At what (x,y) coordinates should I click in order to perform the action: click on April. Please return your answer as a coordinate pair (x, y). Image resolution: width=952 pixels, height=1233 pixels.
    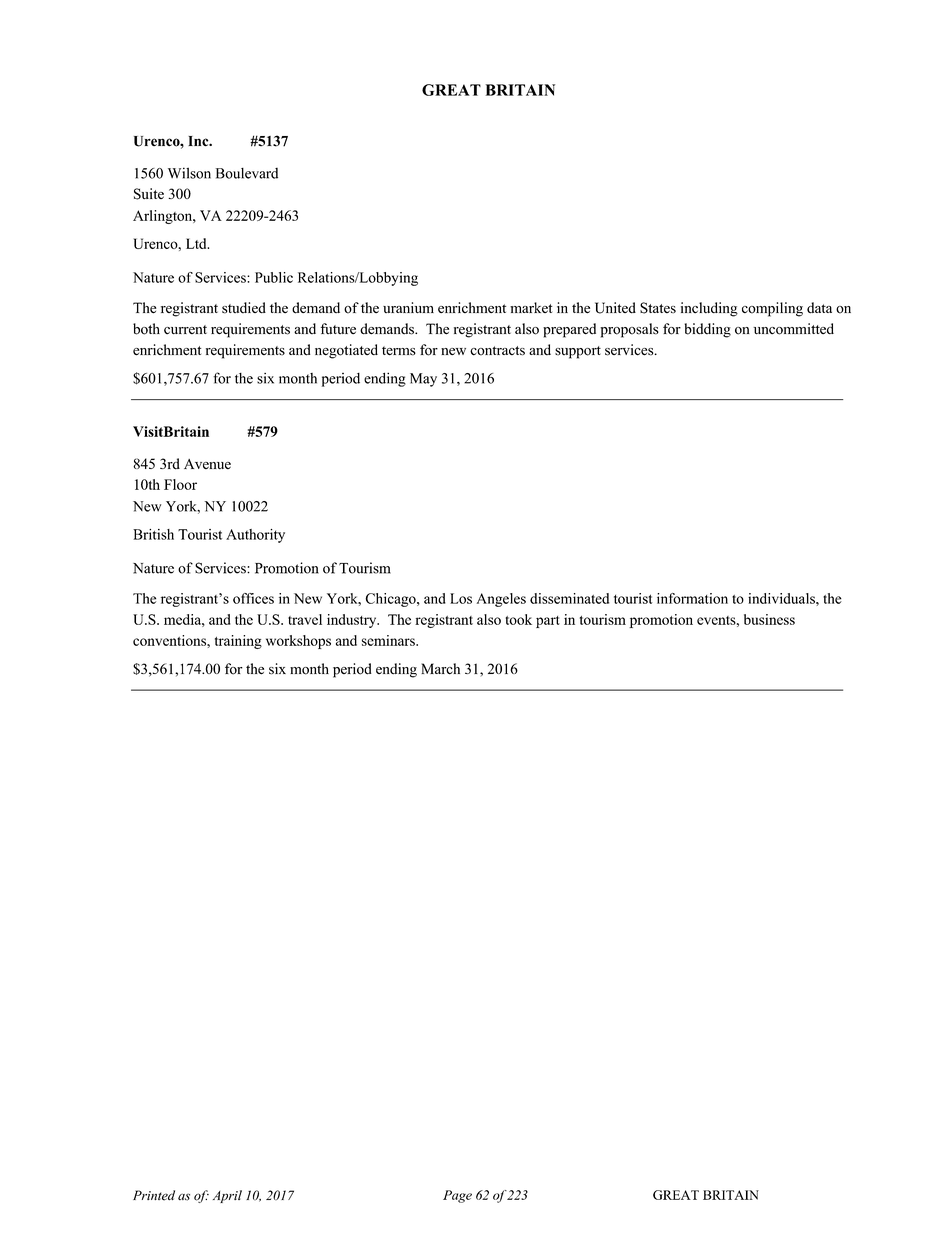
    Looking at the image, I should click on (227, 1196).
